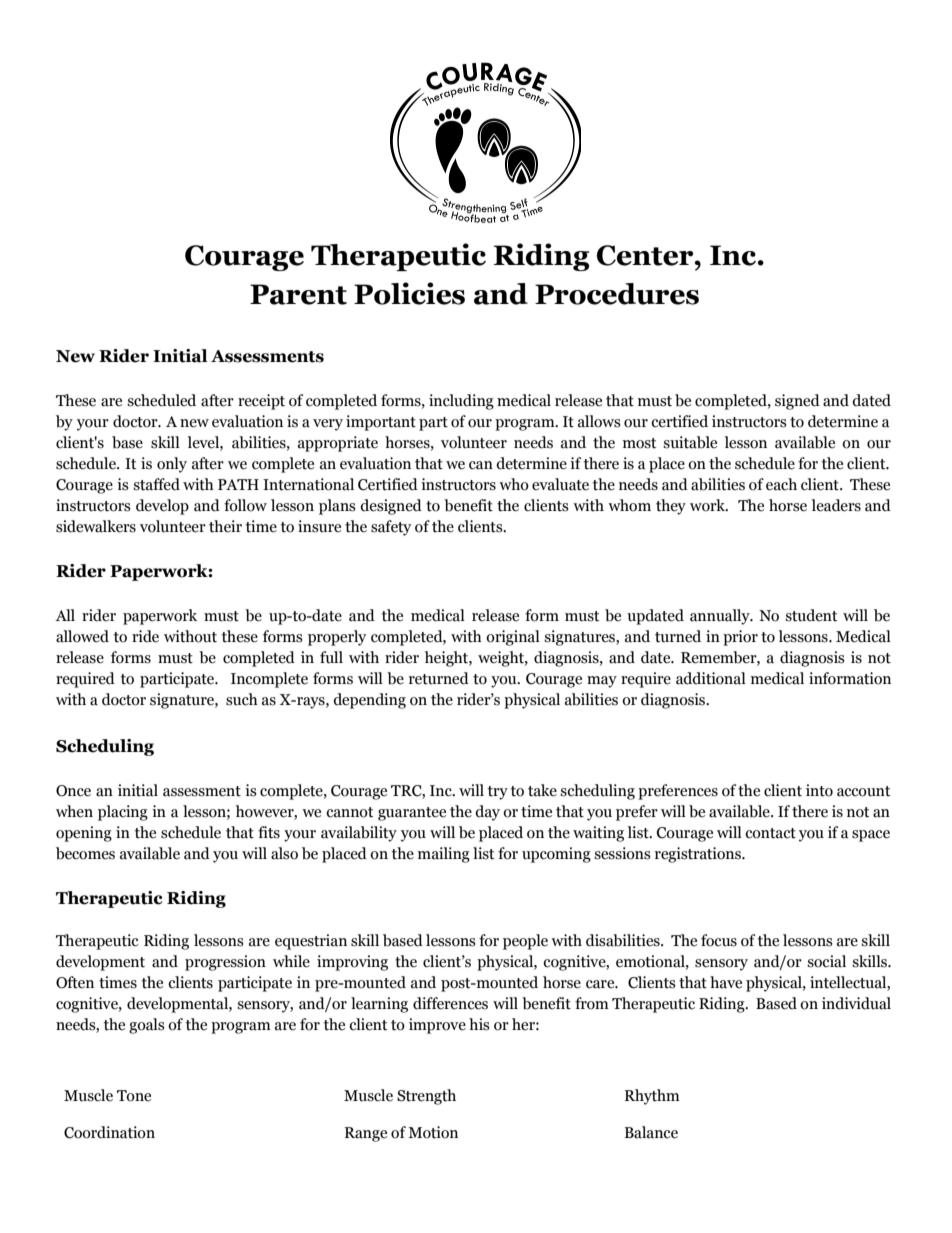 Image resolution: width=952 pixels, height=1233 pixels. Describe the element at coordinates (652, 1097) in the document. I see `Rhythm` at that location.
